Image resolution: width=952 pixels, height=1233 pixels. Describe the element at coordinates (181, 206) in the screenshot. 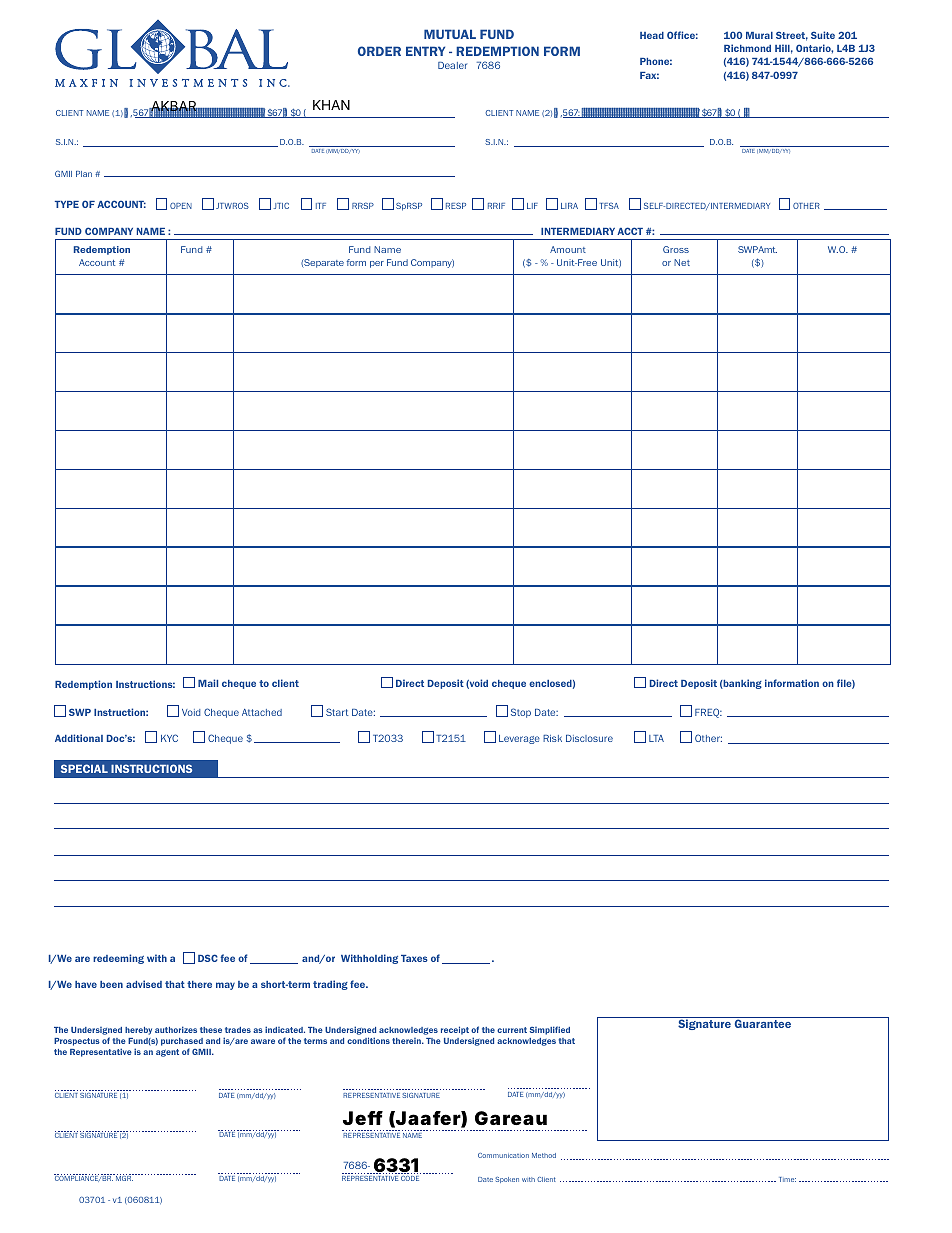

I see `OPEN` at that location.
